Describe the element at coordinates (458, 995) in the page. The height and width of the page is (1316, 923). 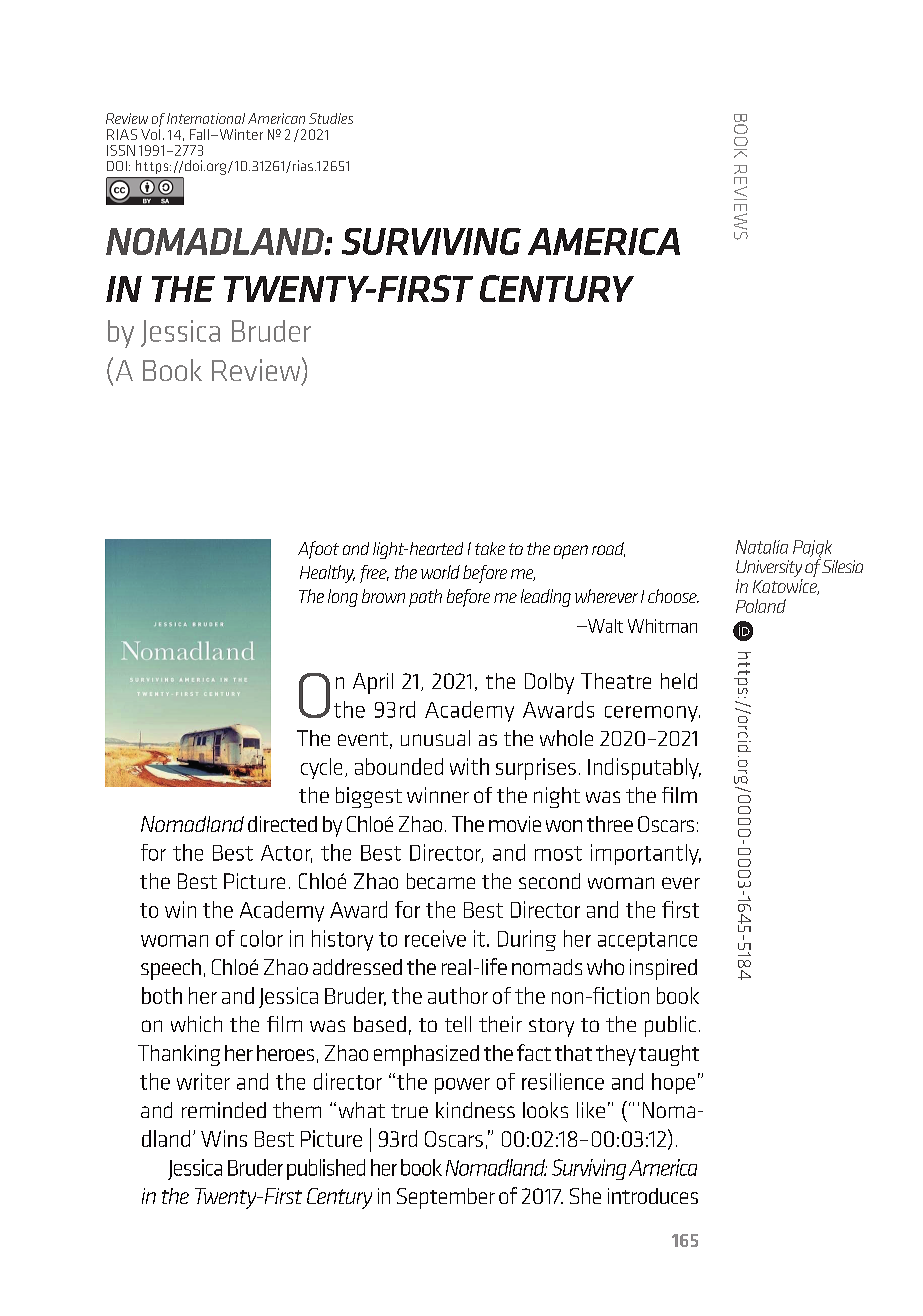
I see `author` at that location.
